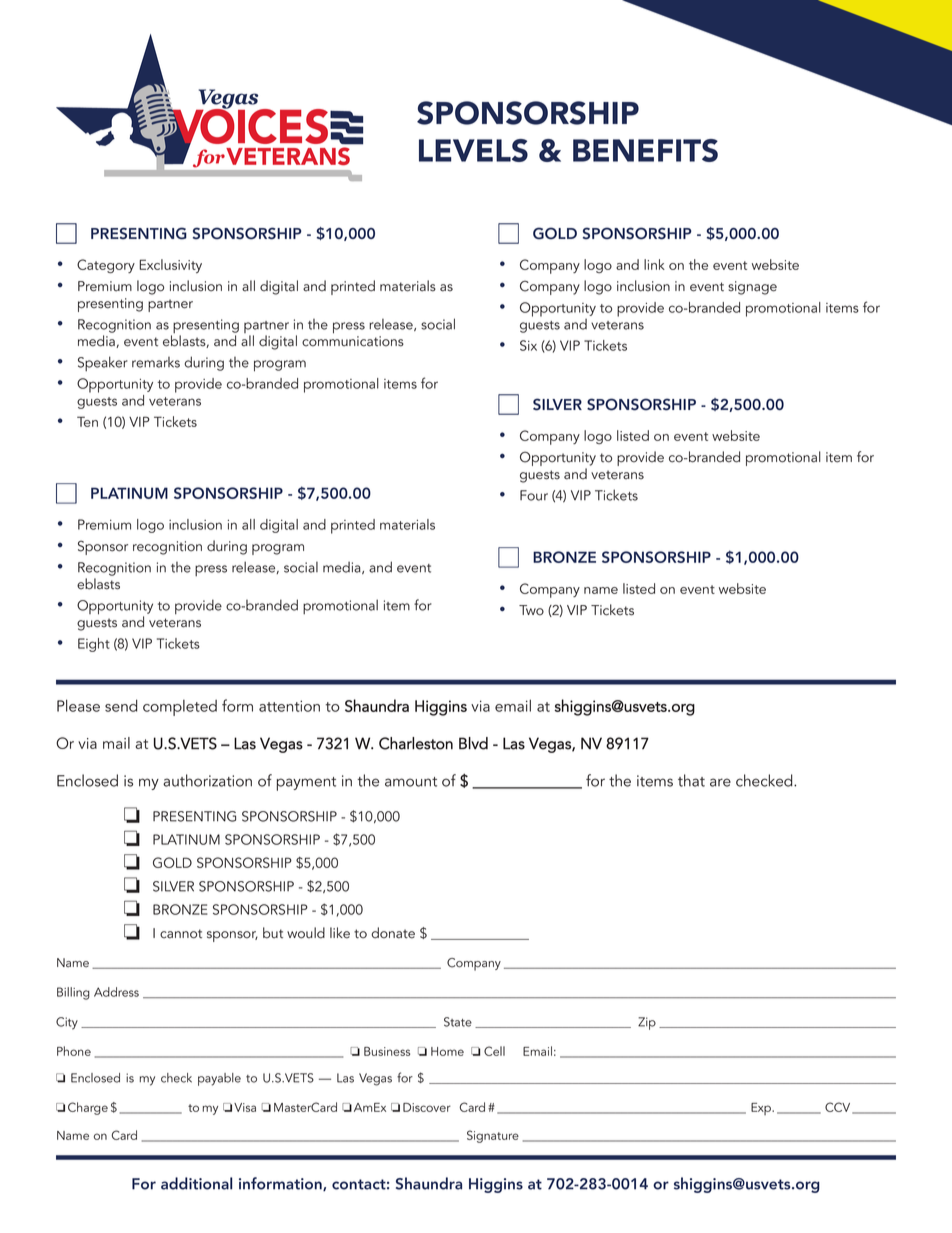  I want to click on remarks, so click(156, 362).
